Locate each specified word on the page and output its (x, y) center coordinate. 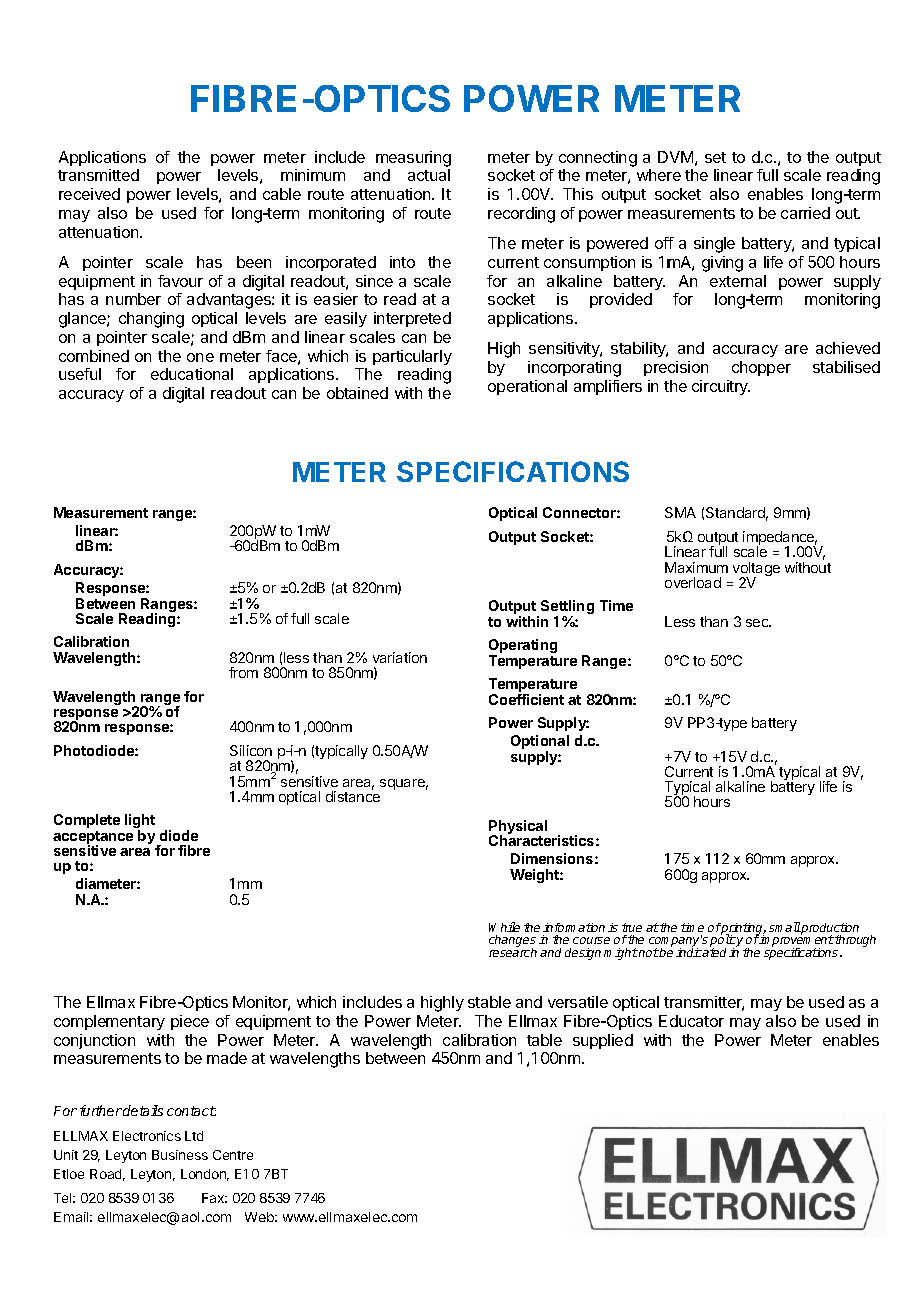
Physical (518, 828)
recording (521, 215)
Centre (233, 1155)
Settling (567, 608)
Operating (523, 647)
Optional (540, 743)
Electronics (147, 1136)
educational (192, 374)
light (140, 822)
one (200, 357)
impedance (780, 539)
